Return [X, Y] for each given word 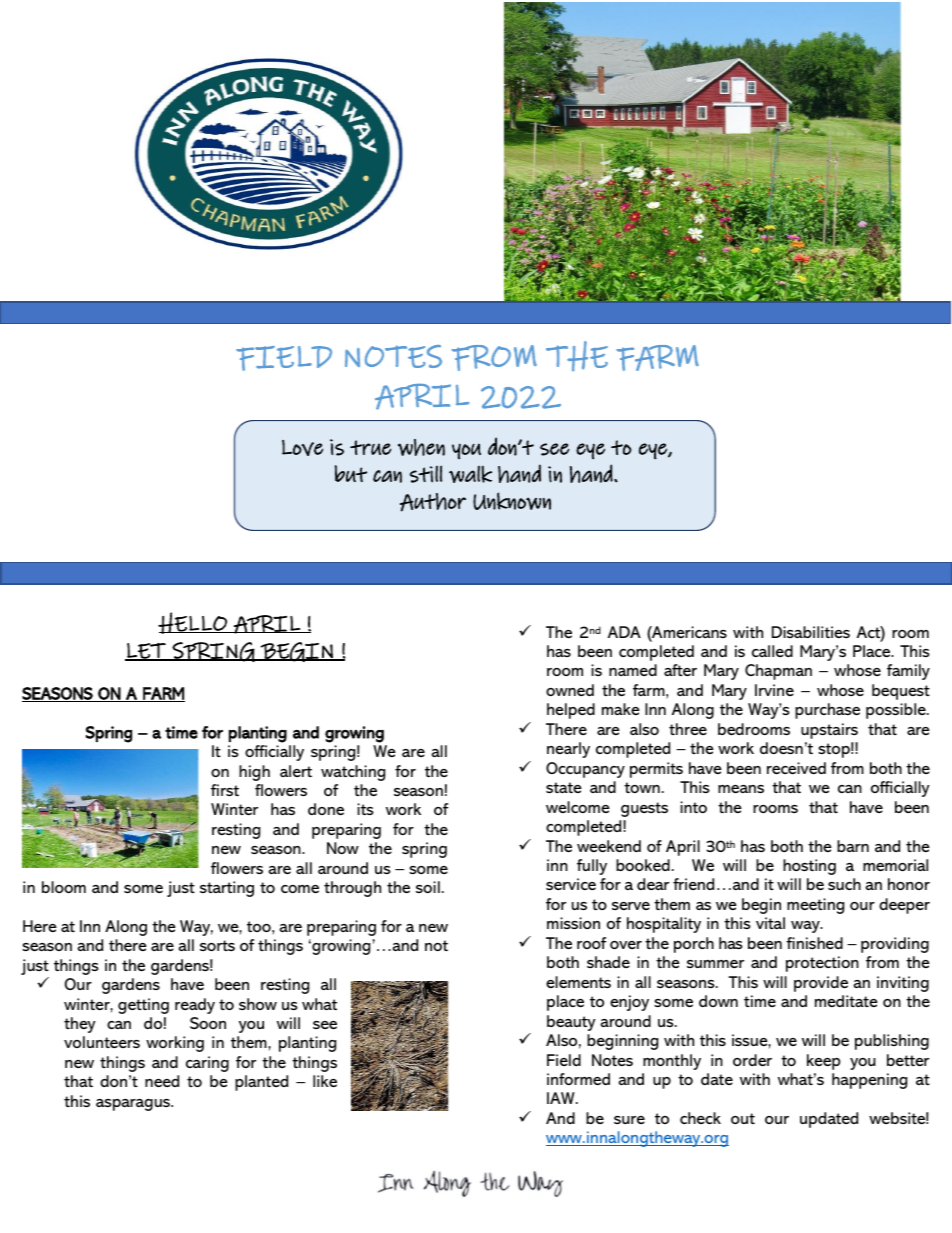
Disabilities [811, 632]
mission [573, 923]
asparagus [134, 1105]
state [564, 787]
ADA [624, 632]
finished [814, 943]
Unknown [512, 501]
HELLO [193, 623]
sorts [217, 945]
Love [302, 448]
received [796, 768]
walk [470, 474]
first [225, 790]
